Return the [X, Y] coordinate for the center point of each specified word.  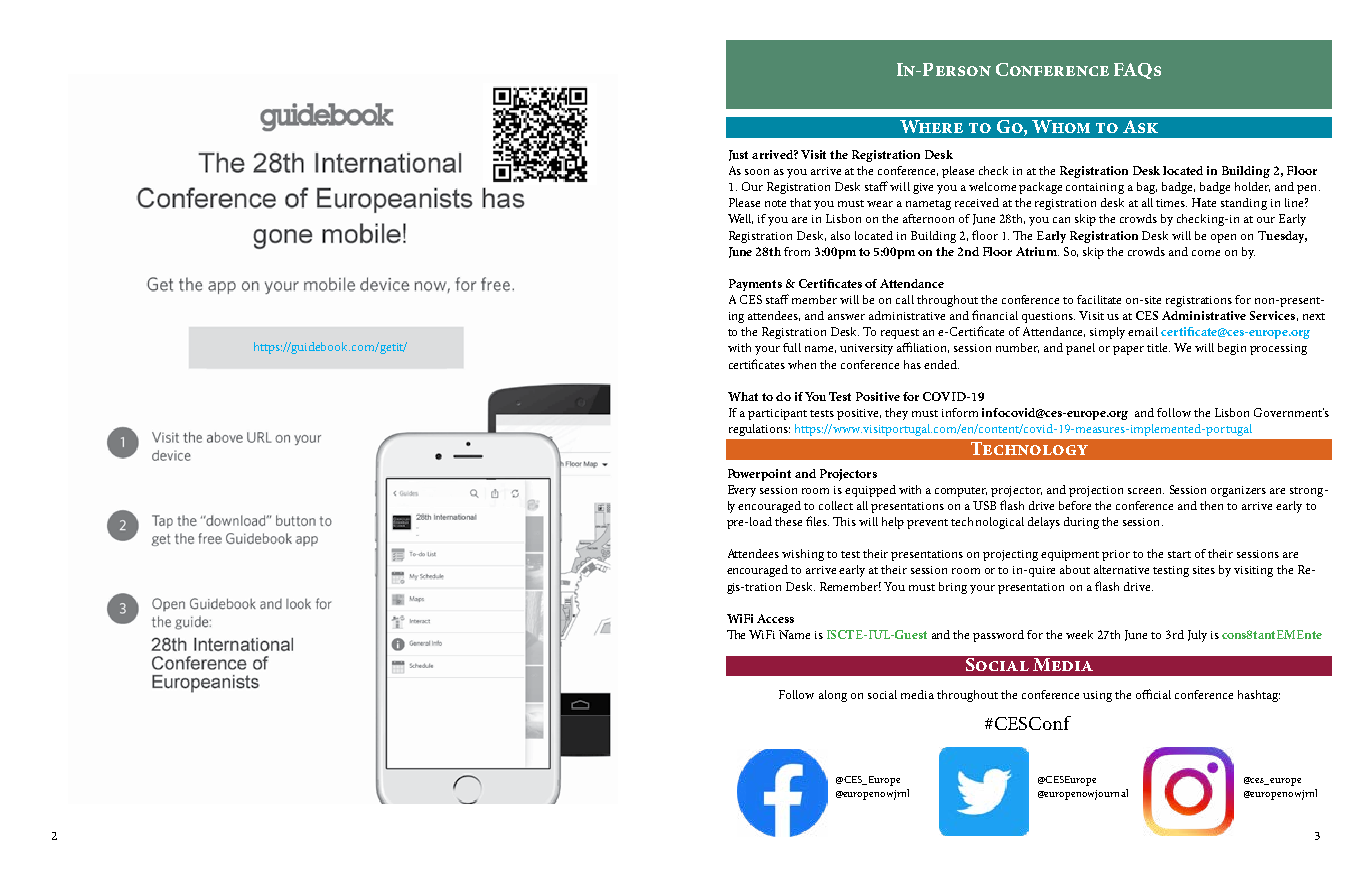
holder [1252, 187]
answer [846, 317]
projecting [1010, 555]
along [833, 696]
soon [757, 172]
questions [1048, 317]
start [1179, 554]
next [1314, 316]
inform [960, 412]
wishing [803, 555]
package [1040, 188]
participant [777, 414]
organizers [1238, 491]
